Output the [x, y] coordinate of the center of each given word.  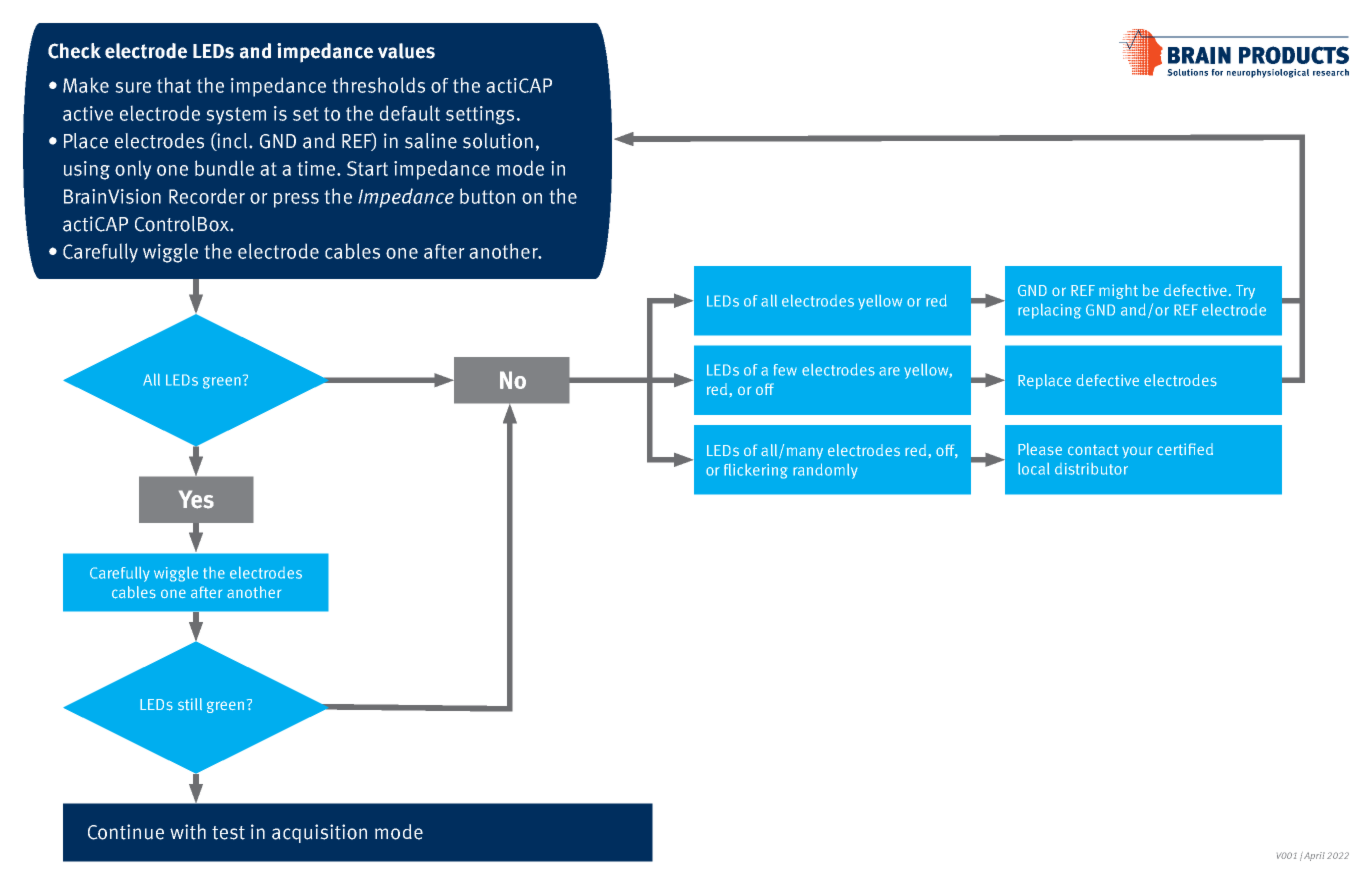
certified [1185, 449]
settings [480, 115]
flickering [756, 471]
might [1118, 291]
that [174, 85]
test [228, 833]
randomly [825, 471]
